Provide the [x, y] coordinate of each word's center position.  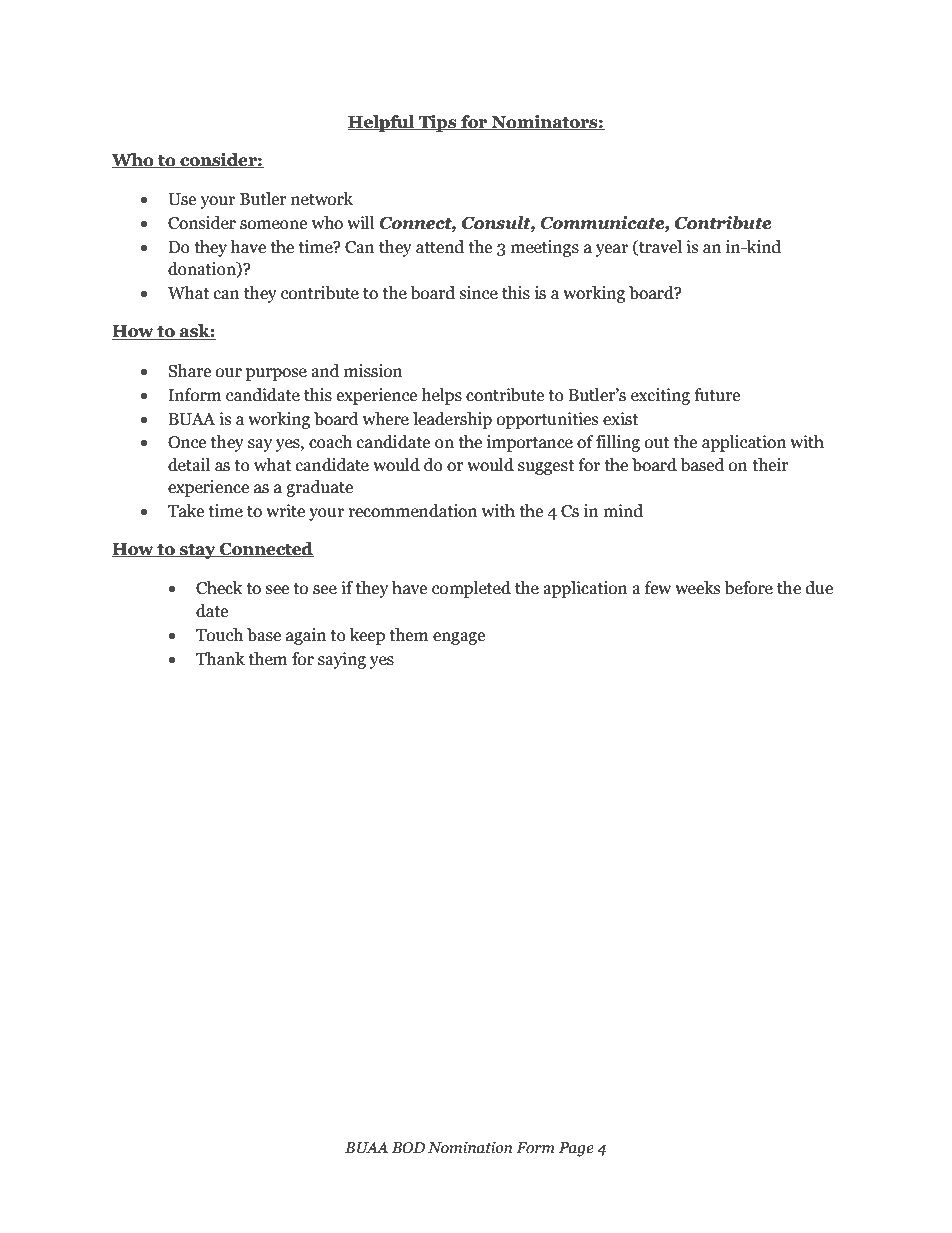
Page [576, 1149]
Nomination [470, 1147]
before [749, 588]
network [322, 199]
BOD [408, 1148]
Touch [219, 635]
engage [459, 638]
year [612, 250]
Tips [438, 123]
